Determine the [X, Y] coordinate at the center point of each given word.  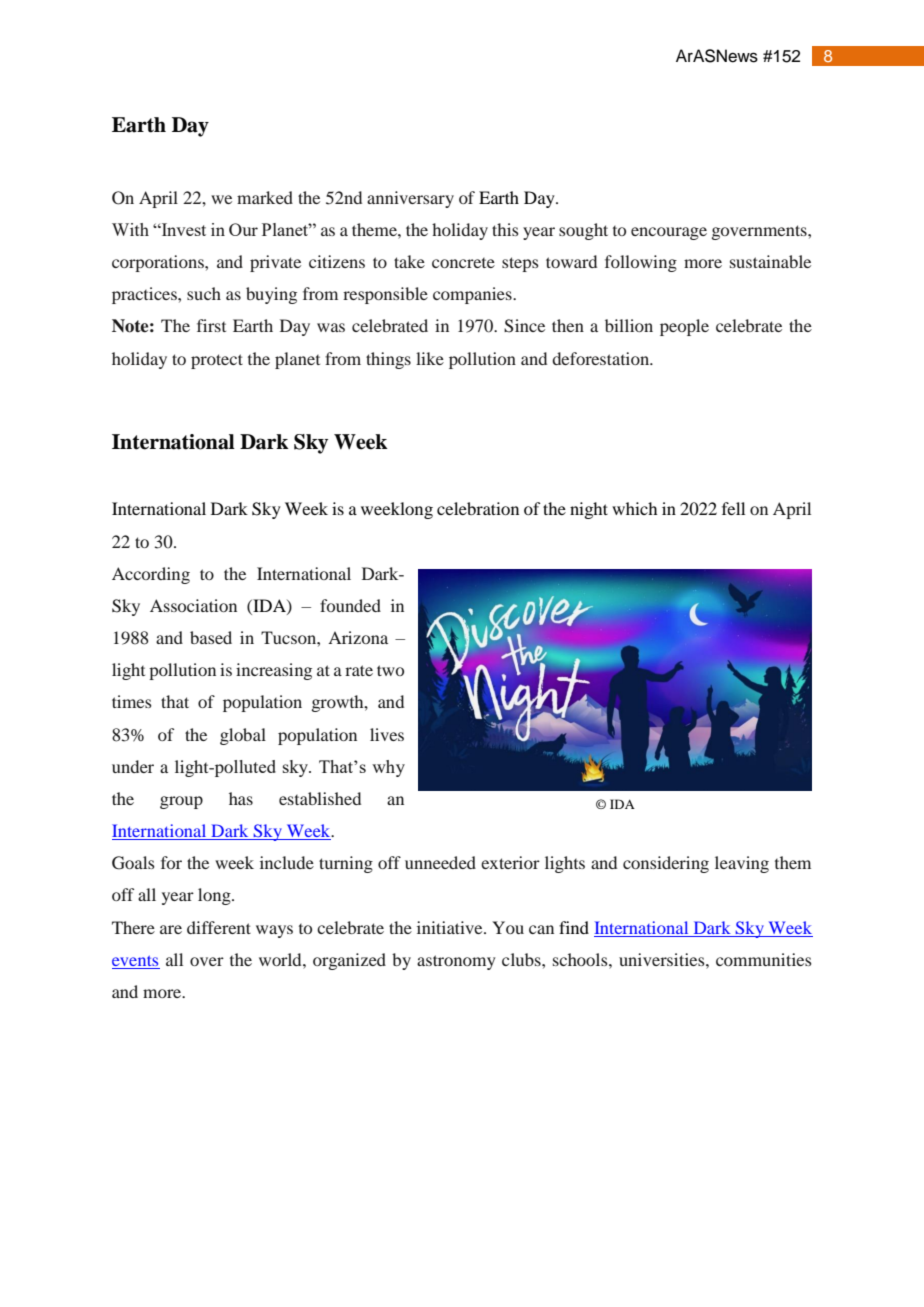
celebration [478, 508]
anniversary [410, 199]
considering [666, 864]
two [390, 670]
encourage [669, 233]
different [219, 927]
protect [217, 361]
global [243, 736]
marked [265, 197]
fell [733, 508]
